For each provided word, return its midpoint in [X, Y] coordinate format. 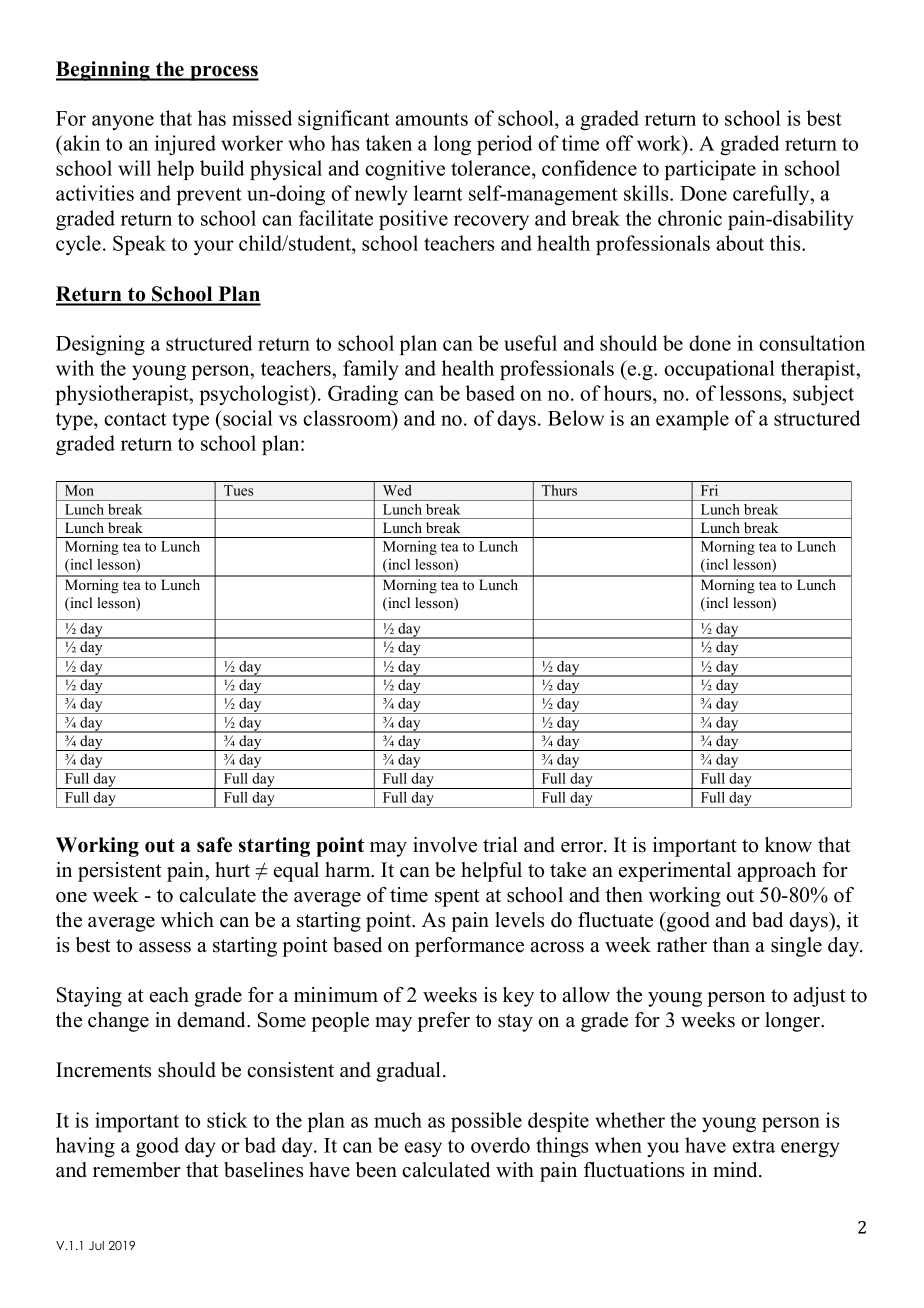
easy [423, 1149]
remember [137, 1170]
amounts [431, 119]
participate [710, 170]
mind [736, 1170]
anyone [123, 122]
